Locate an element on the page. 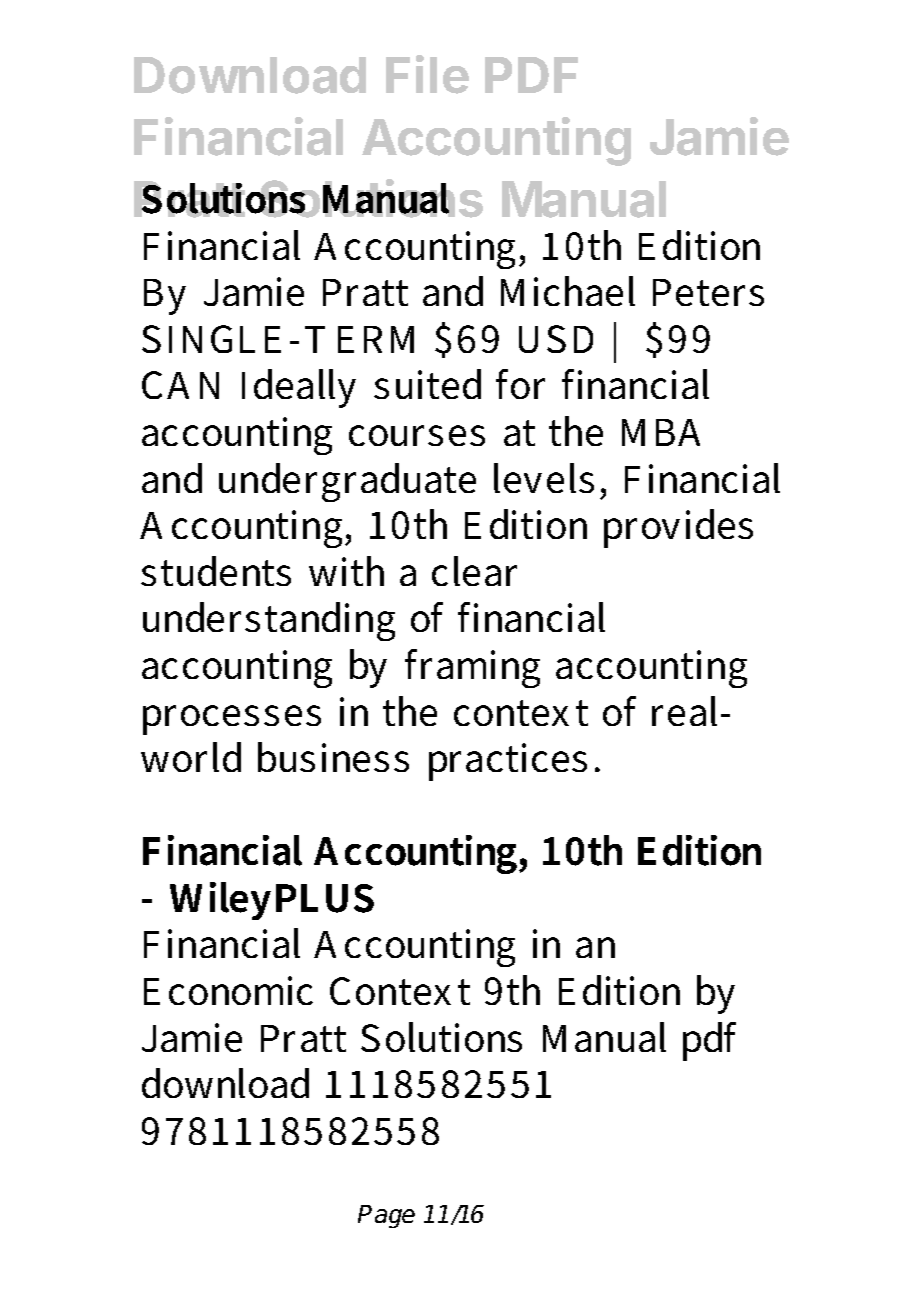 The image size is (924, 1303). clear is located at coordinates (474, 571).
